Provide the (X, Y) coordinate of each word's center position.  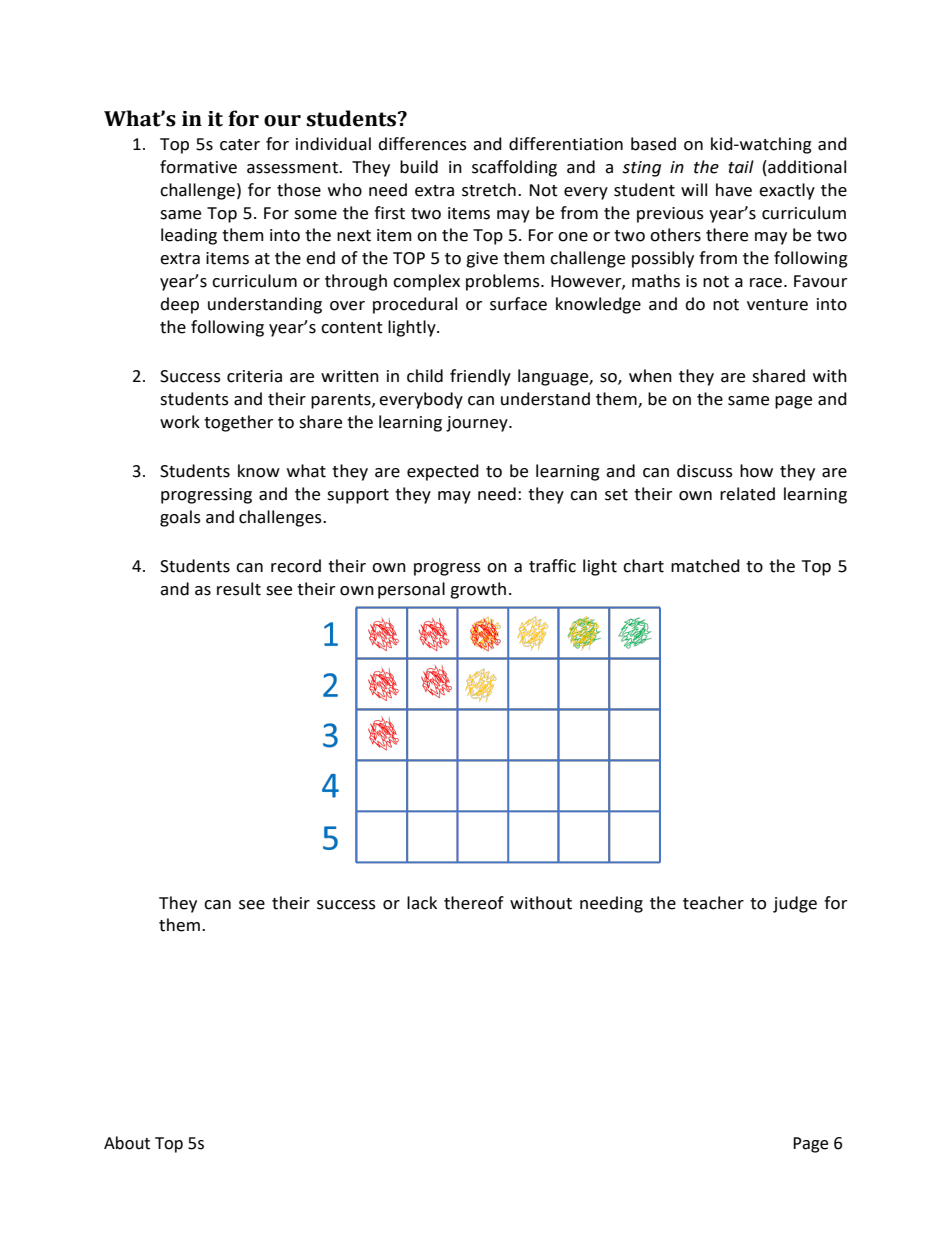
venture (777, 305)
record (296, 566)
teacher (713, 903)
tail (741, 167)
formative (198, 167)
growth (478, 590)
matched (705, 566)
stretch (489, 190)
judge (795, 904)
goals (180, 518)
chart (643, 566)
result (239, 589)
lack (422, 903)
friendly (480, 377)
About (127, 1143)
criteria (254, 376)
